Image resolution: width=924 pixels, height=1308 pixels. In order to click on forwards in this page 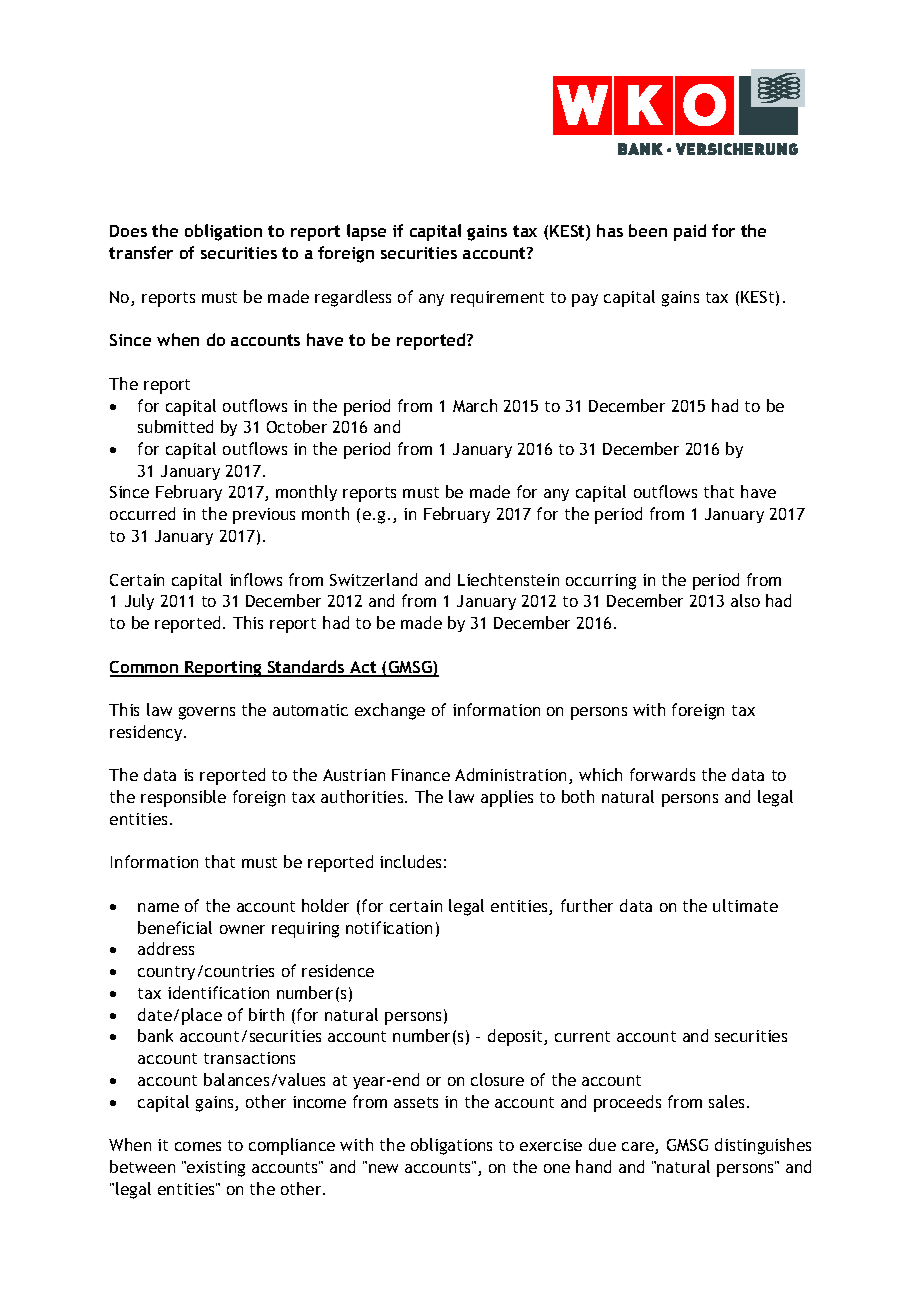, I will do `click(662, 774)`.
